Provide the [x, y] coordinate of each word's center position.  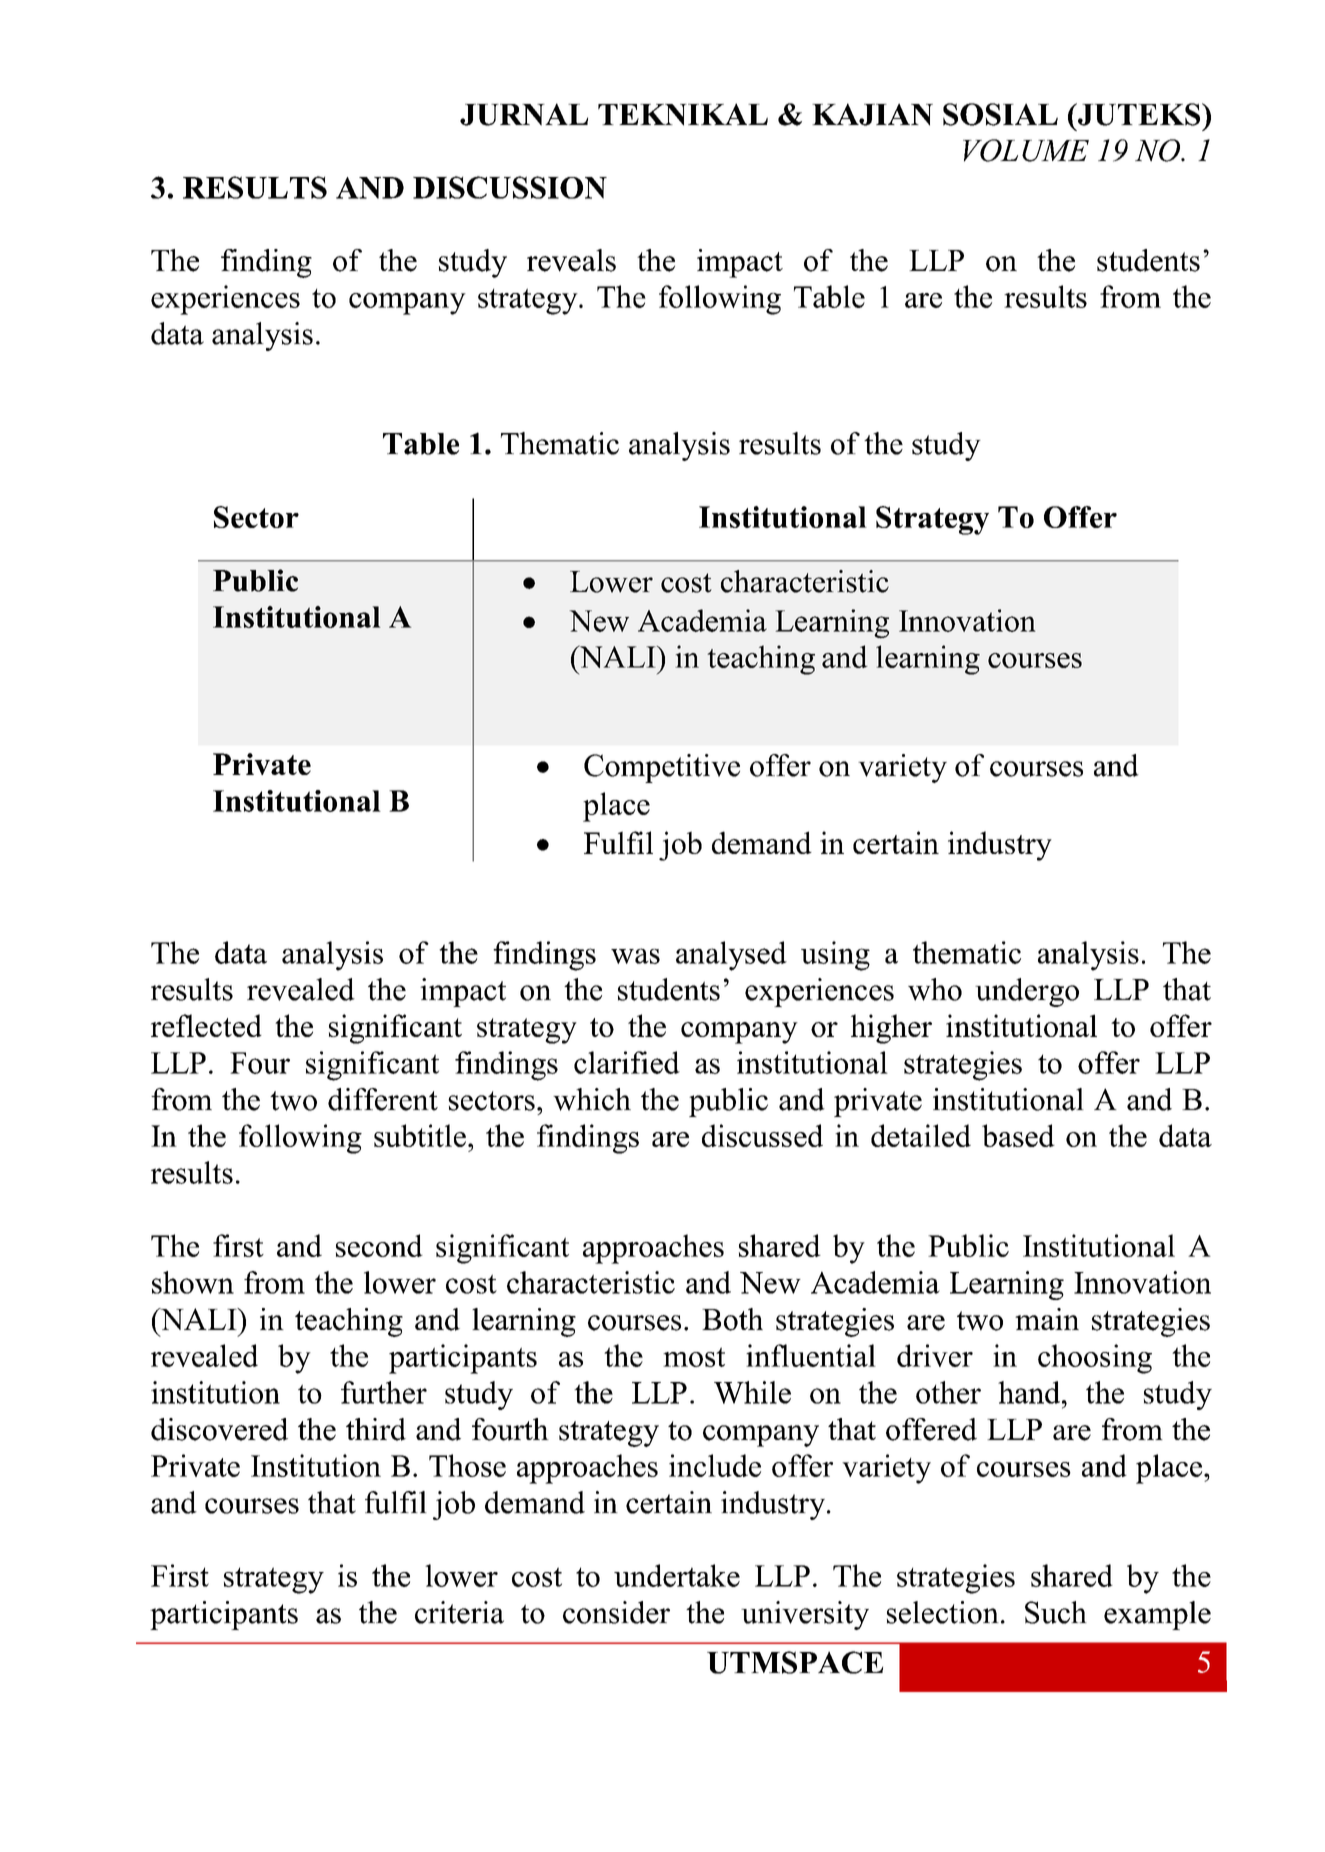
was [635, 956]
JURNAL [524, 114]
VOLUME [1026, 150]
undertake [677, 1575]
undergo [1027, 992]
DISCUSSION [510, 187]
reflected [206, 1025]
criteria [459, 1612]
